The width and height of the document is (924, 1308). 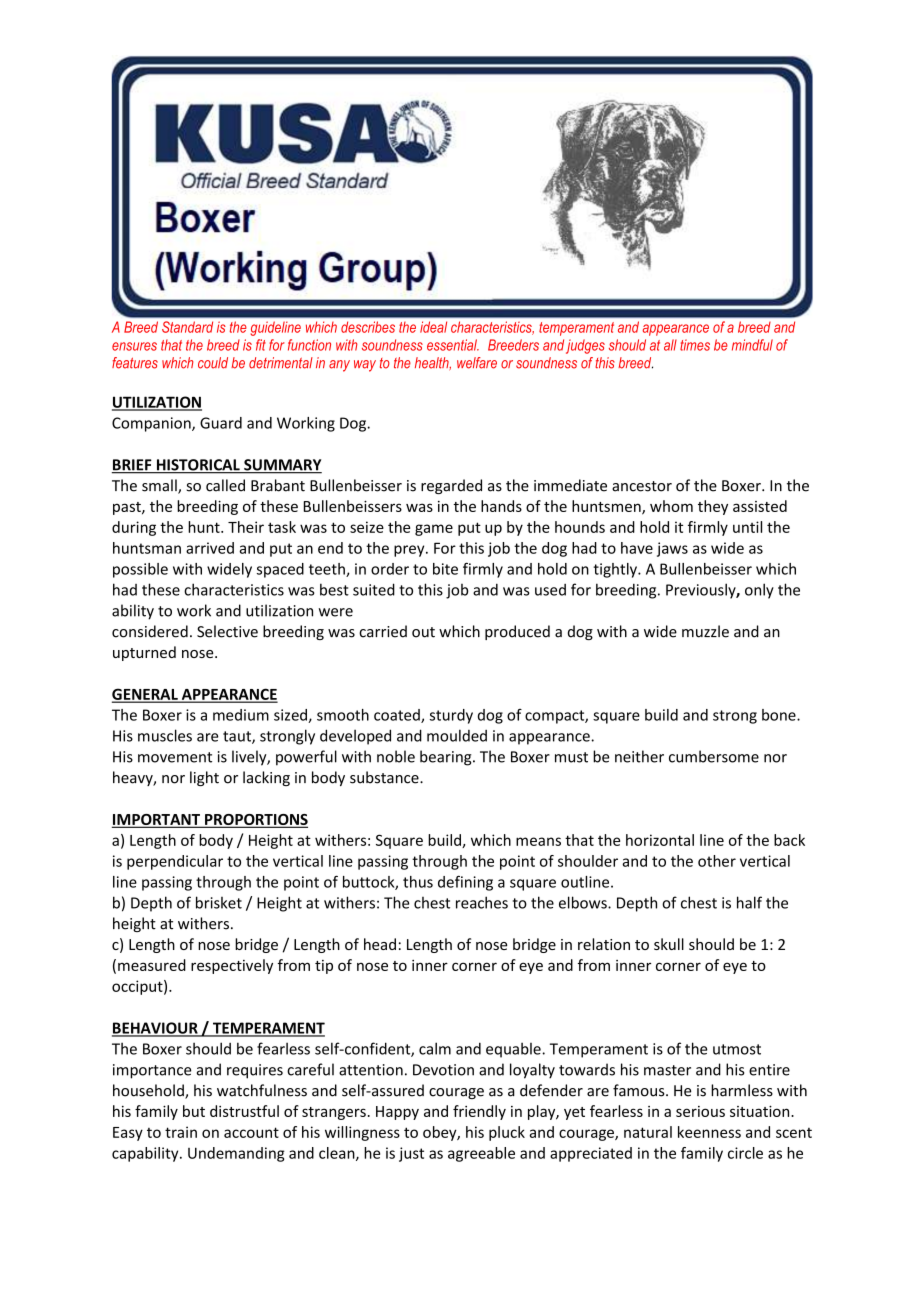 I want to click on other, so click(x=717, y=861).
